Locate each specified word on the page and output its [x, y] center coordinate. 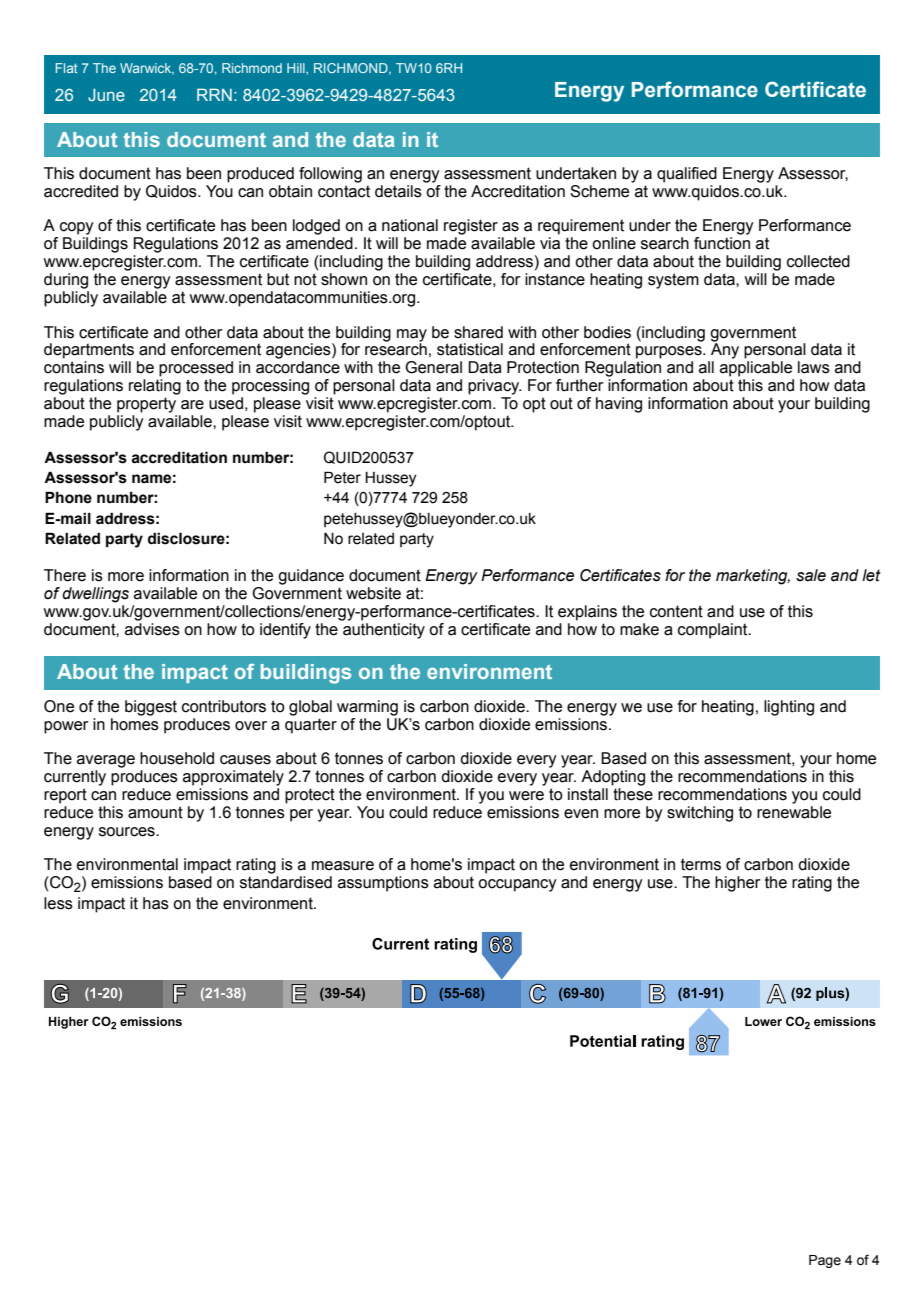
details [398, 191]
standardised [286, 882]
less [58, 903]
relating [155, 387]
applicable [756, 369]
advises [152, 629]
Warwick [147, 69]
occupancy [517, 885]
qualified [687, 175]
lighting [789, 708]
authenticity [384, 631]
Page [825, 1261]
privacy [495, 387]
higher [738, 884]
